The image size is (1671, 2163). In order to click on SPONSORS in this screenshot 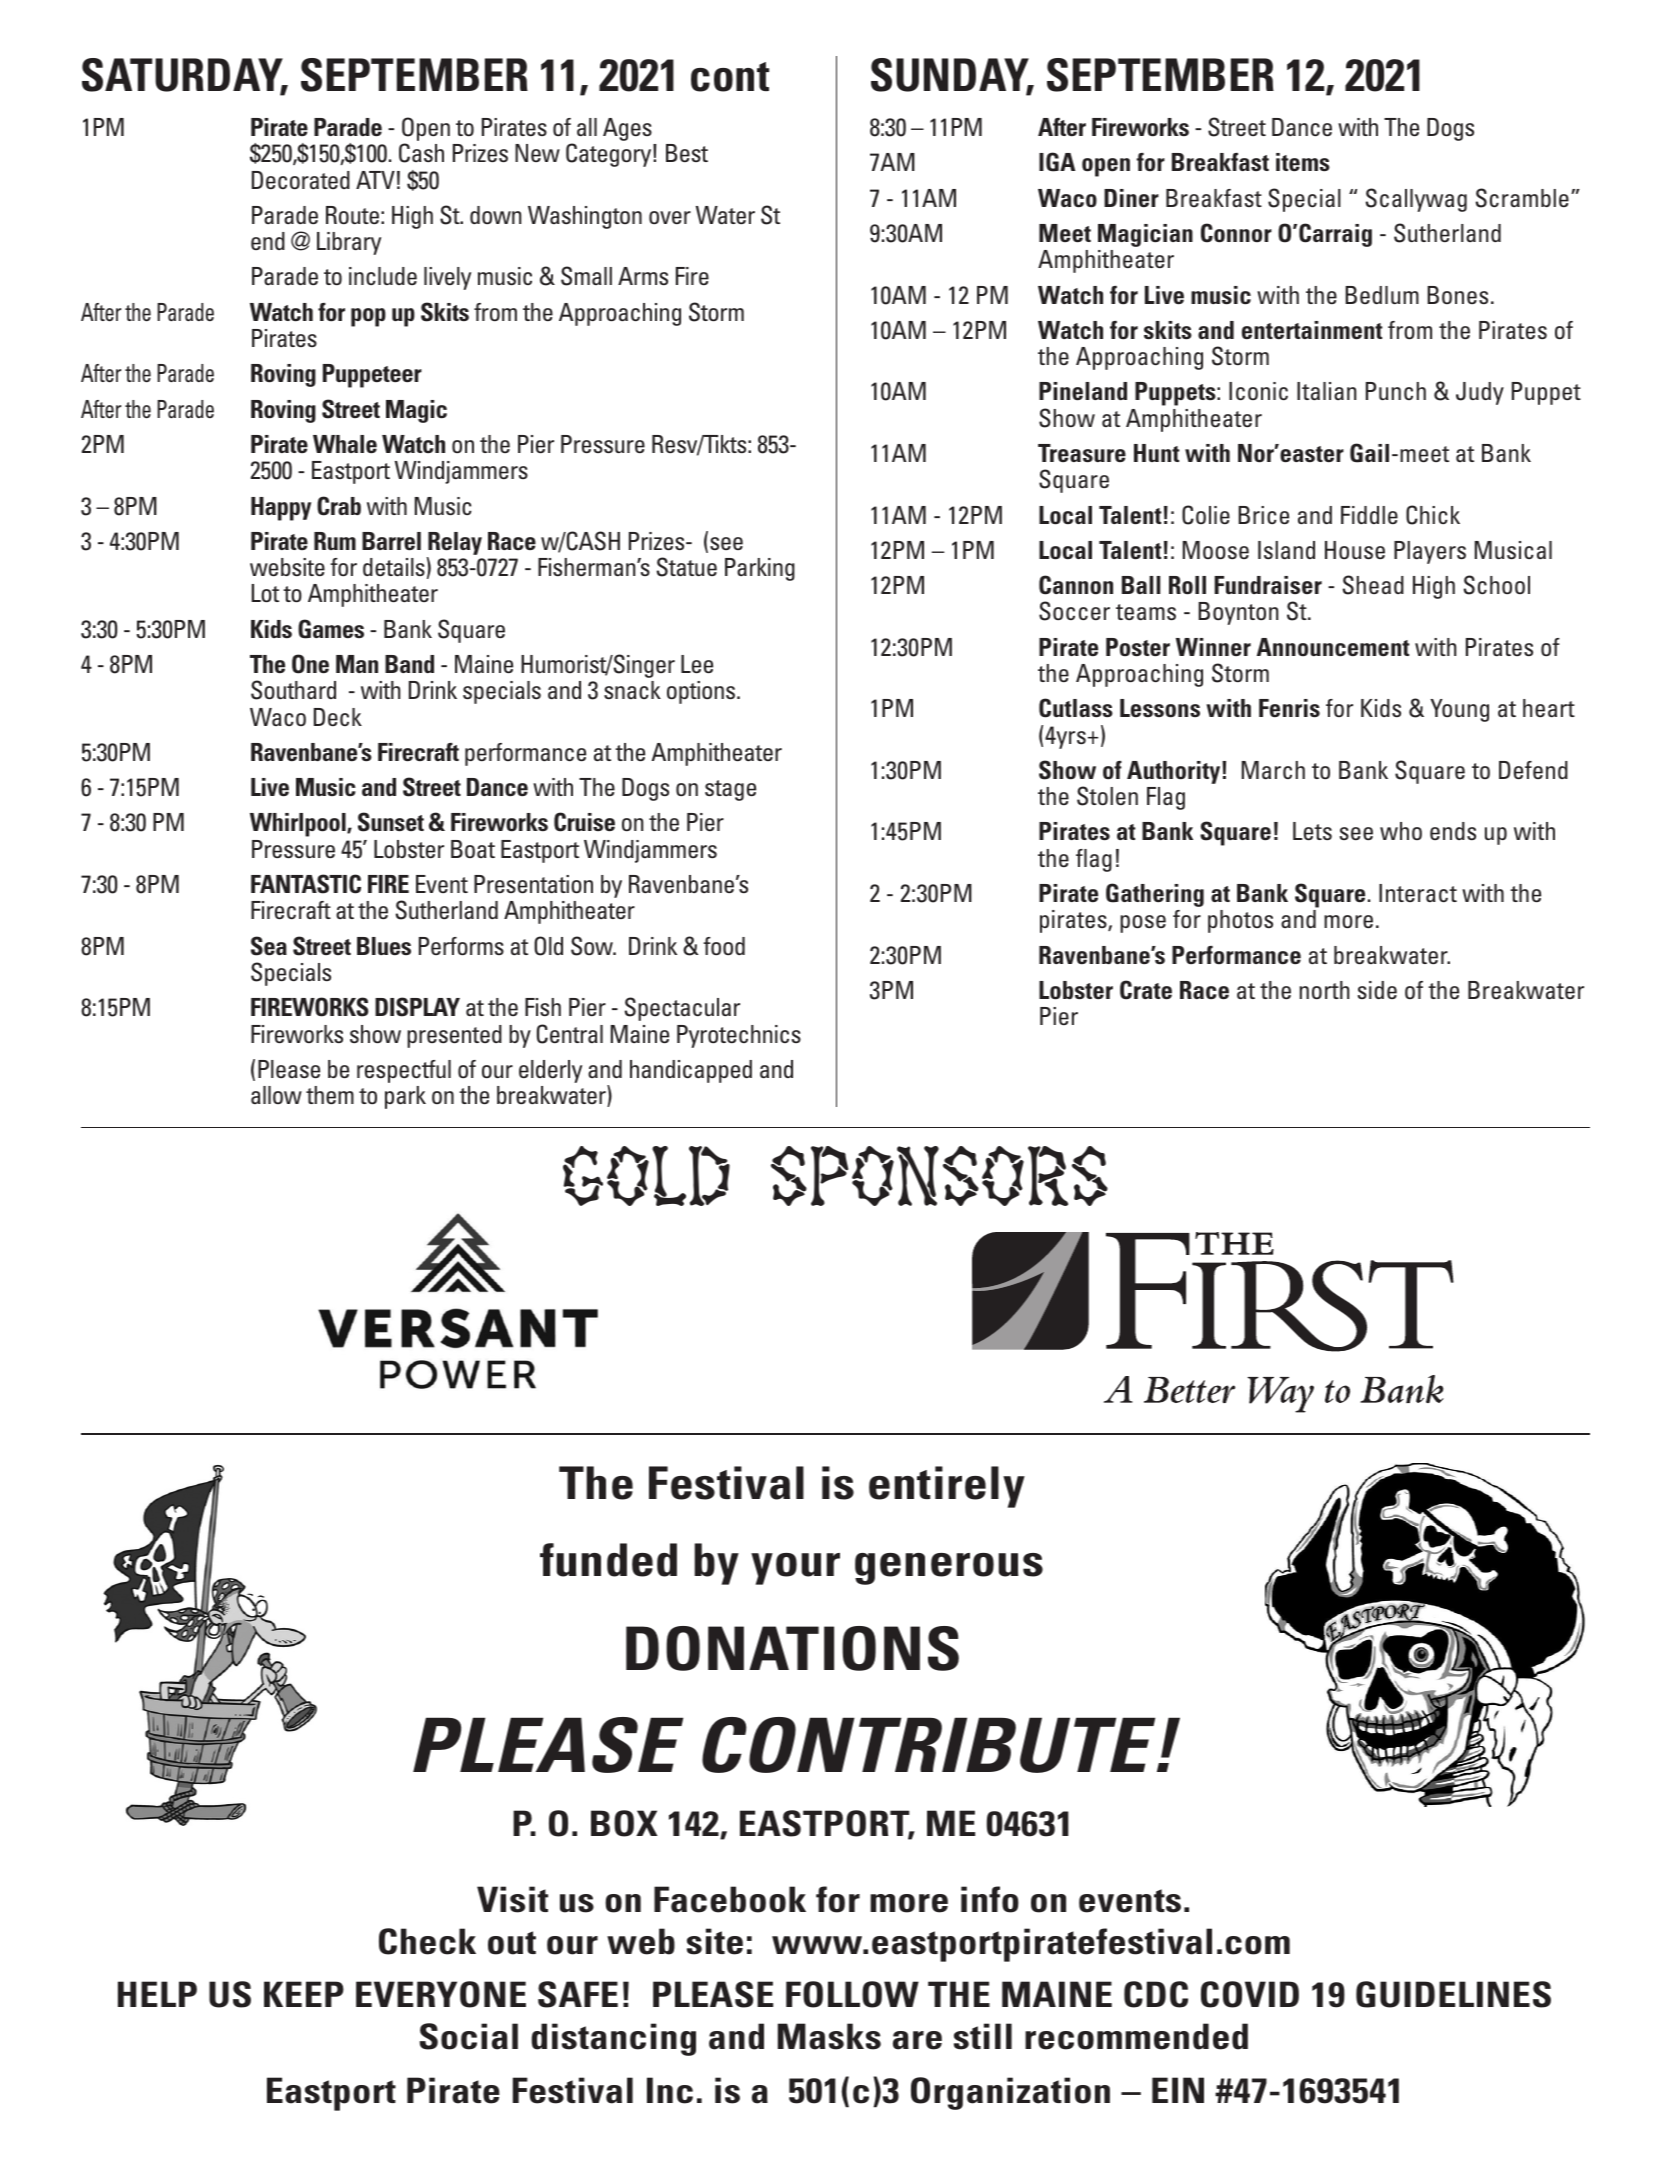, I will do `click(939, 1176)`.
